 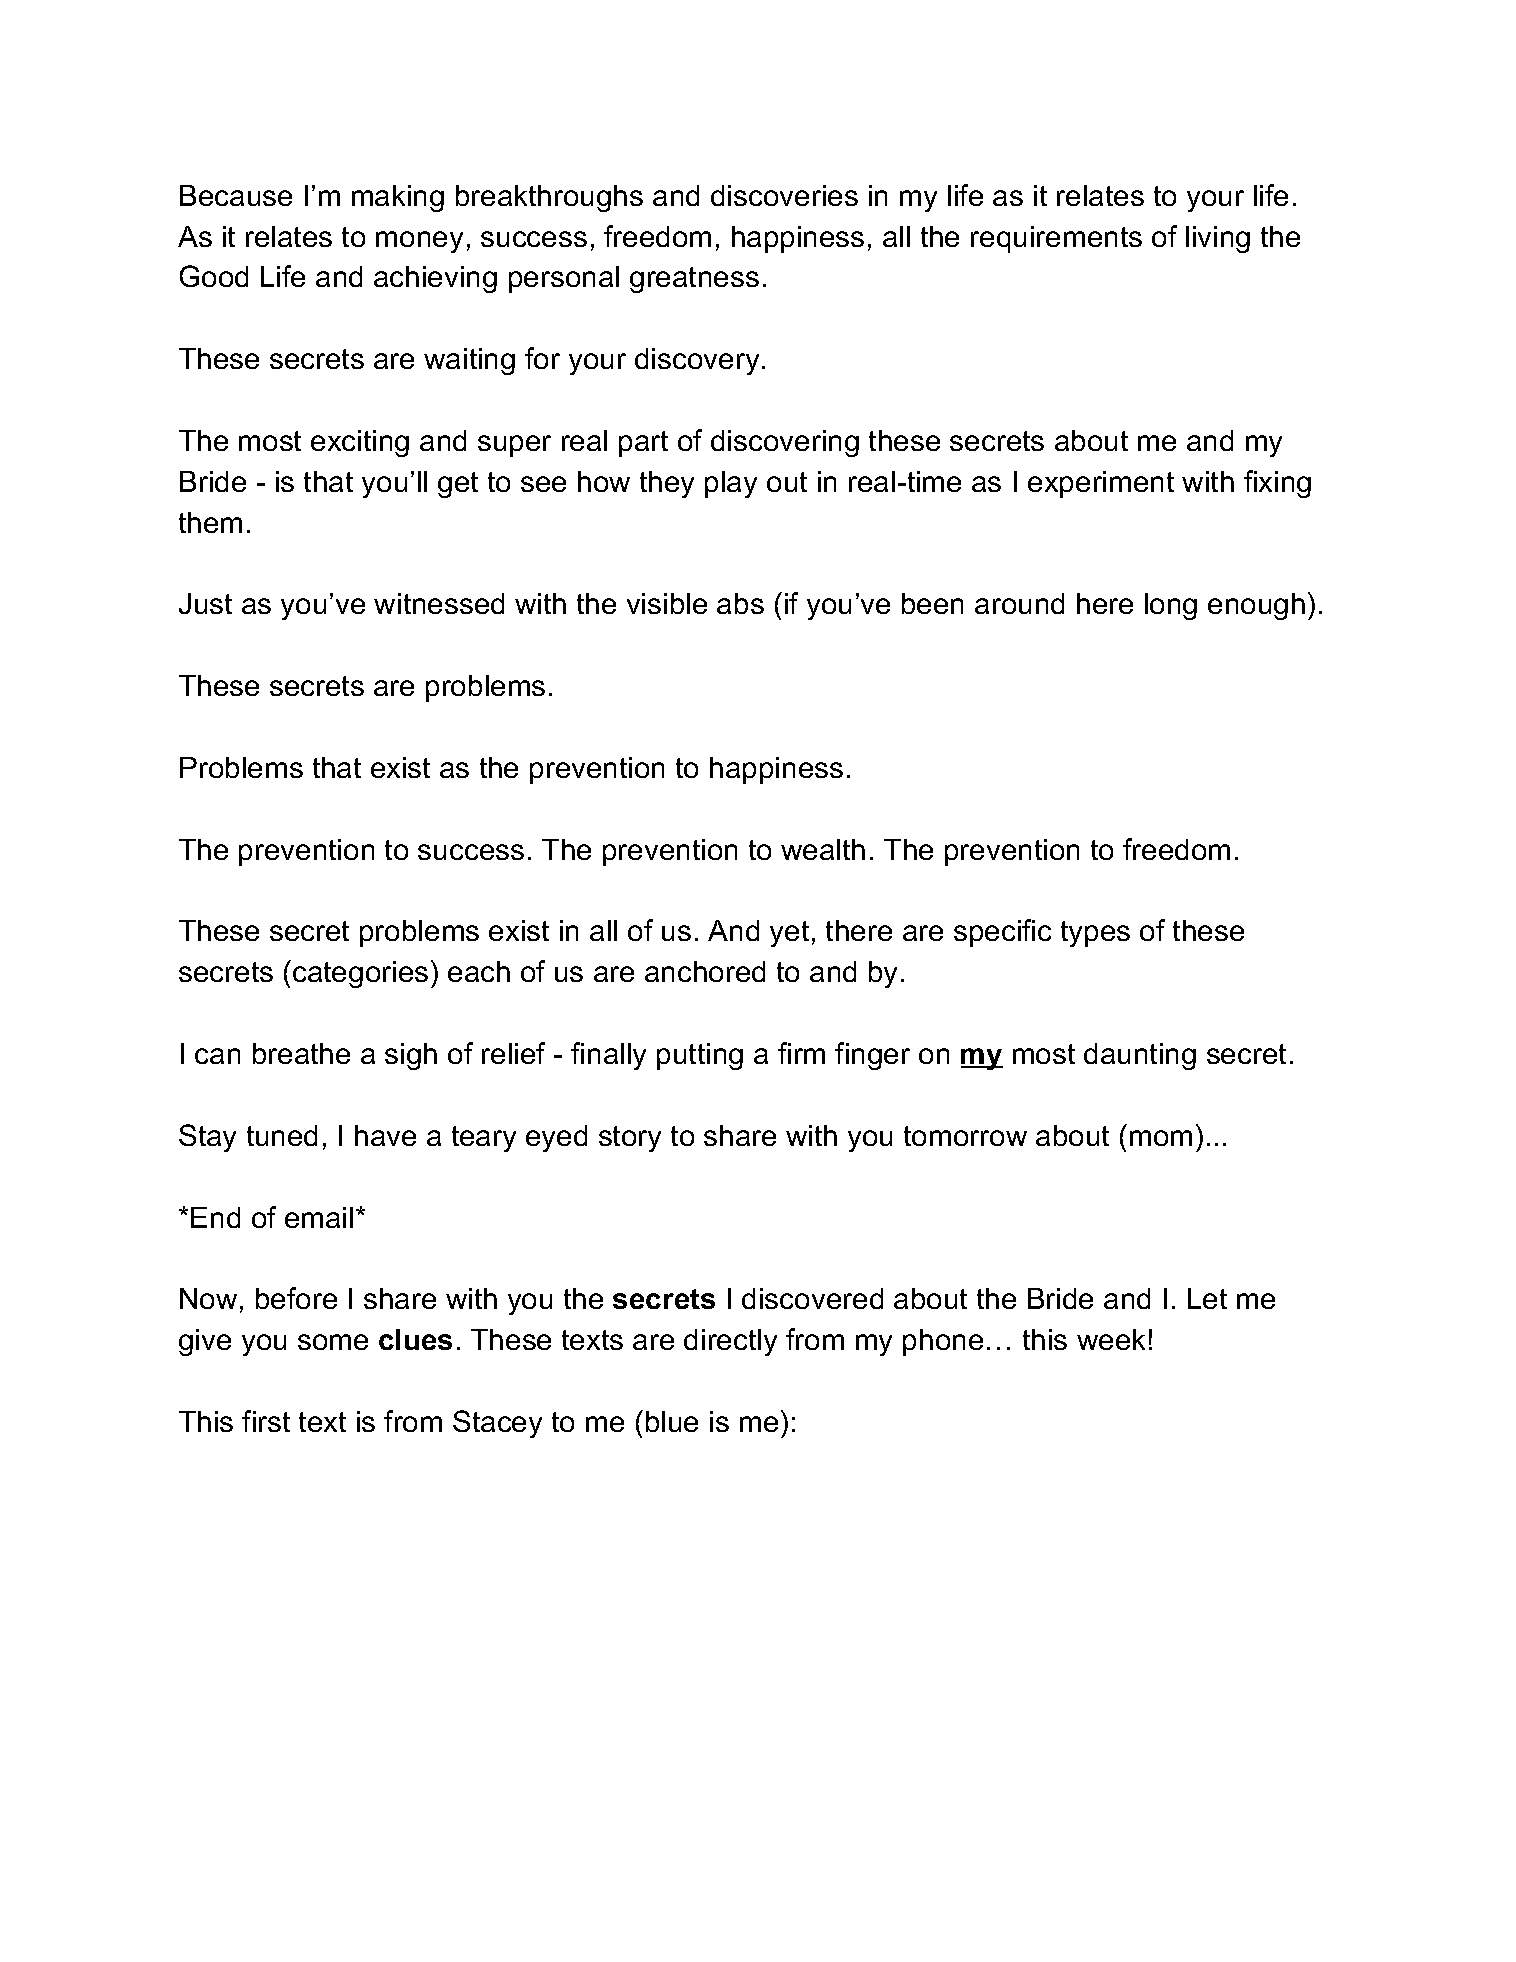 What do you see at coordinates (398, 198) in the screenshot?
I see `making` at bounding box center [398, 198].
